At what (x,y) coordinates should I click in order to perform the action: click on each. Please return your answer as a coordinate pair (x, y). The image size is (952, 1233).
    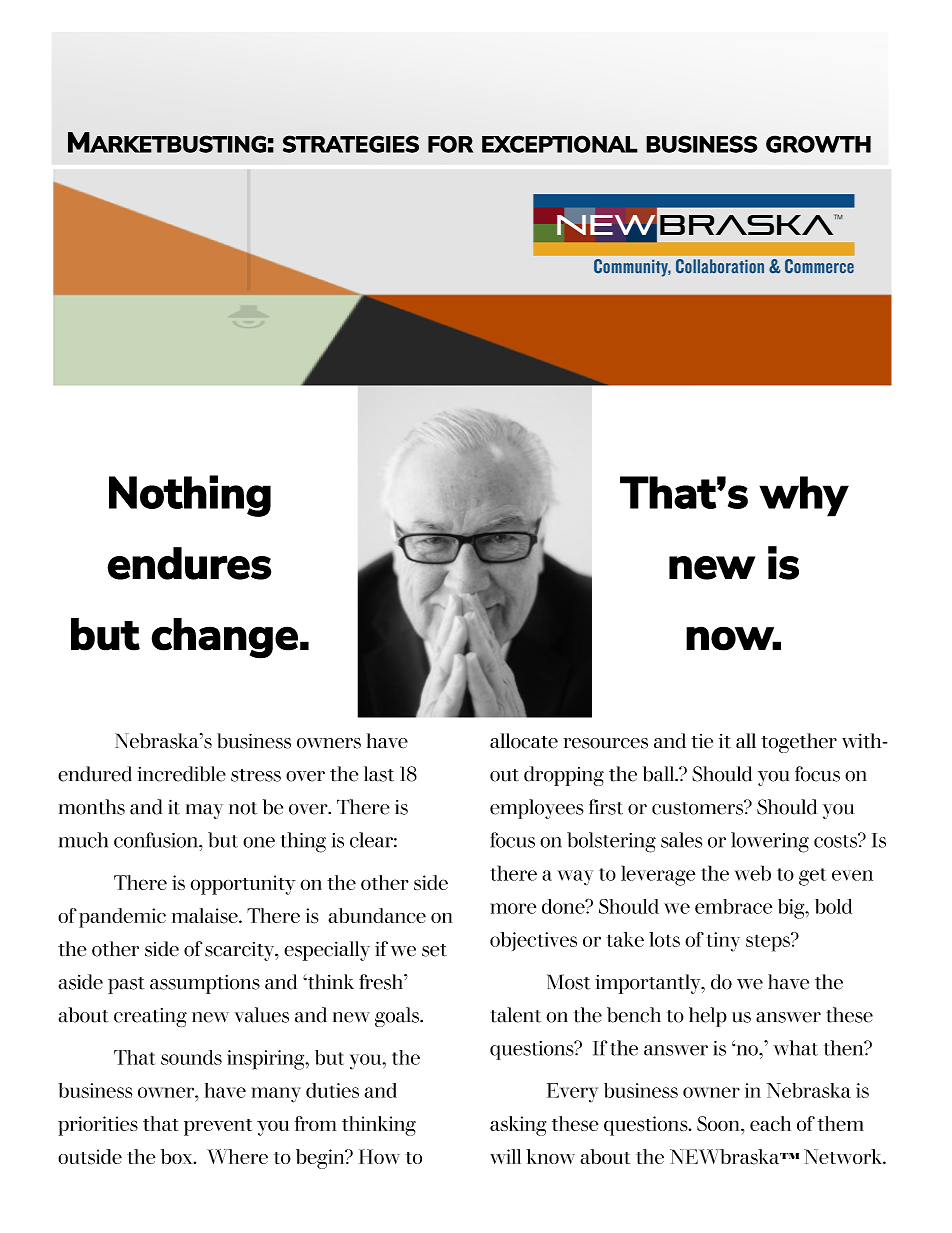
    Looking at the image, I should click on (770, 1123).
